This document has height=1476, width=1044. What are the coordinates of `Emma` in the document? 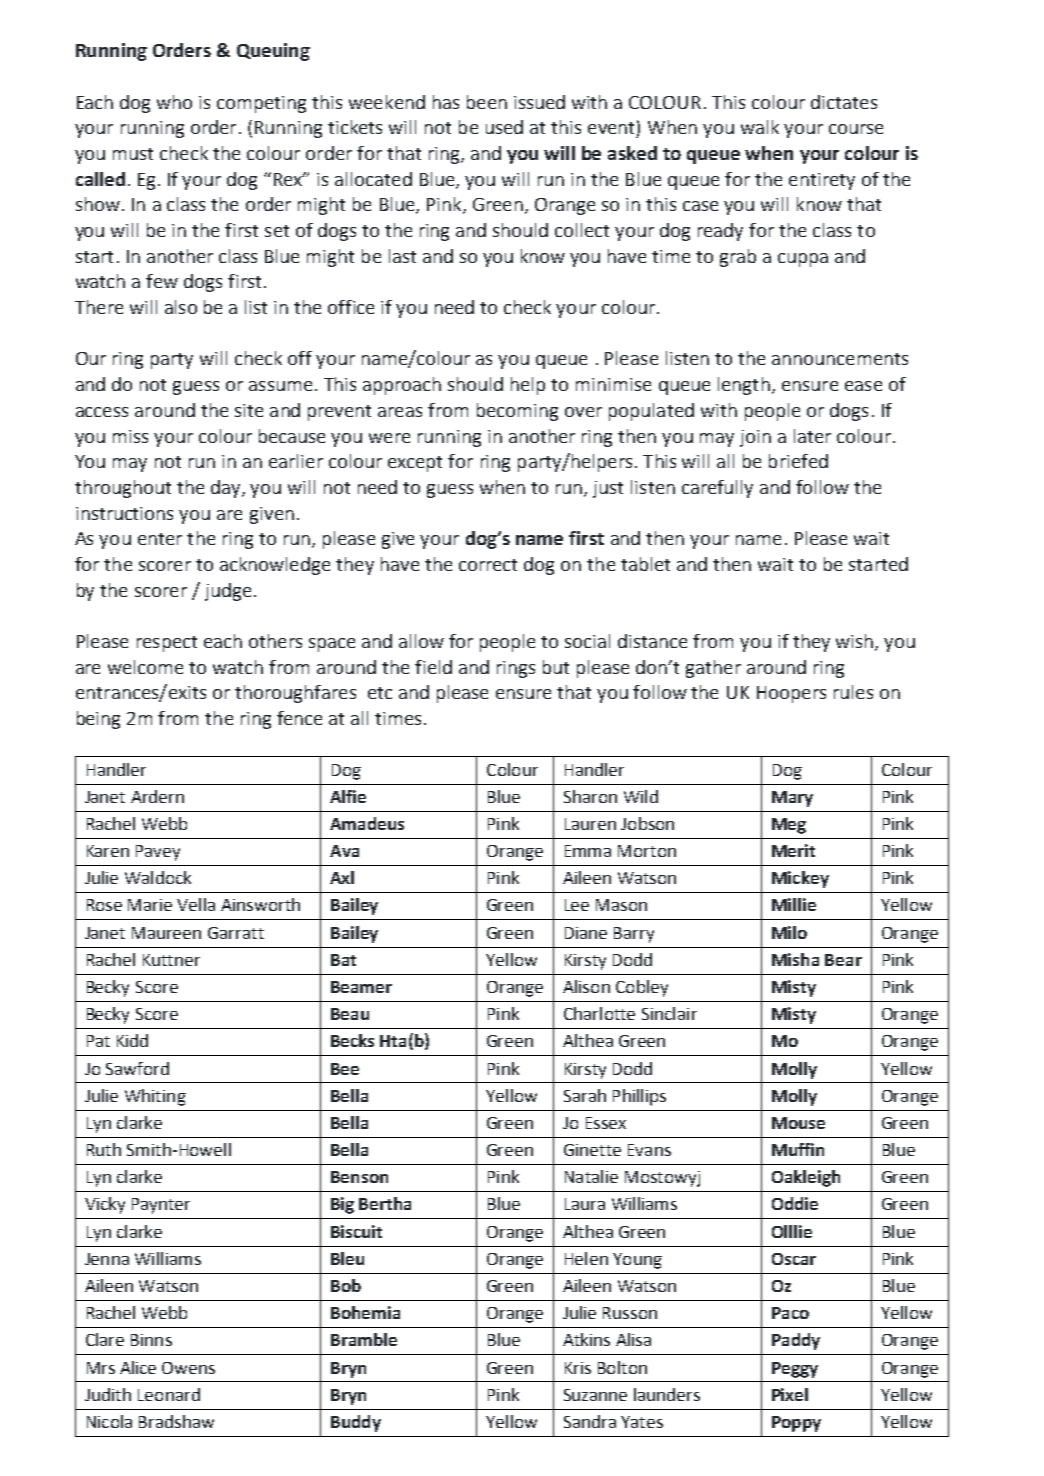 It's located at (588, 851).
